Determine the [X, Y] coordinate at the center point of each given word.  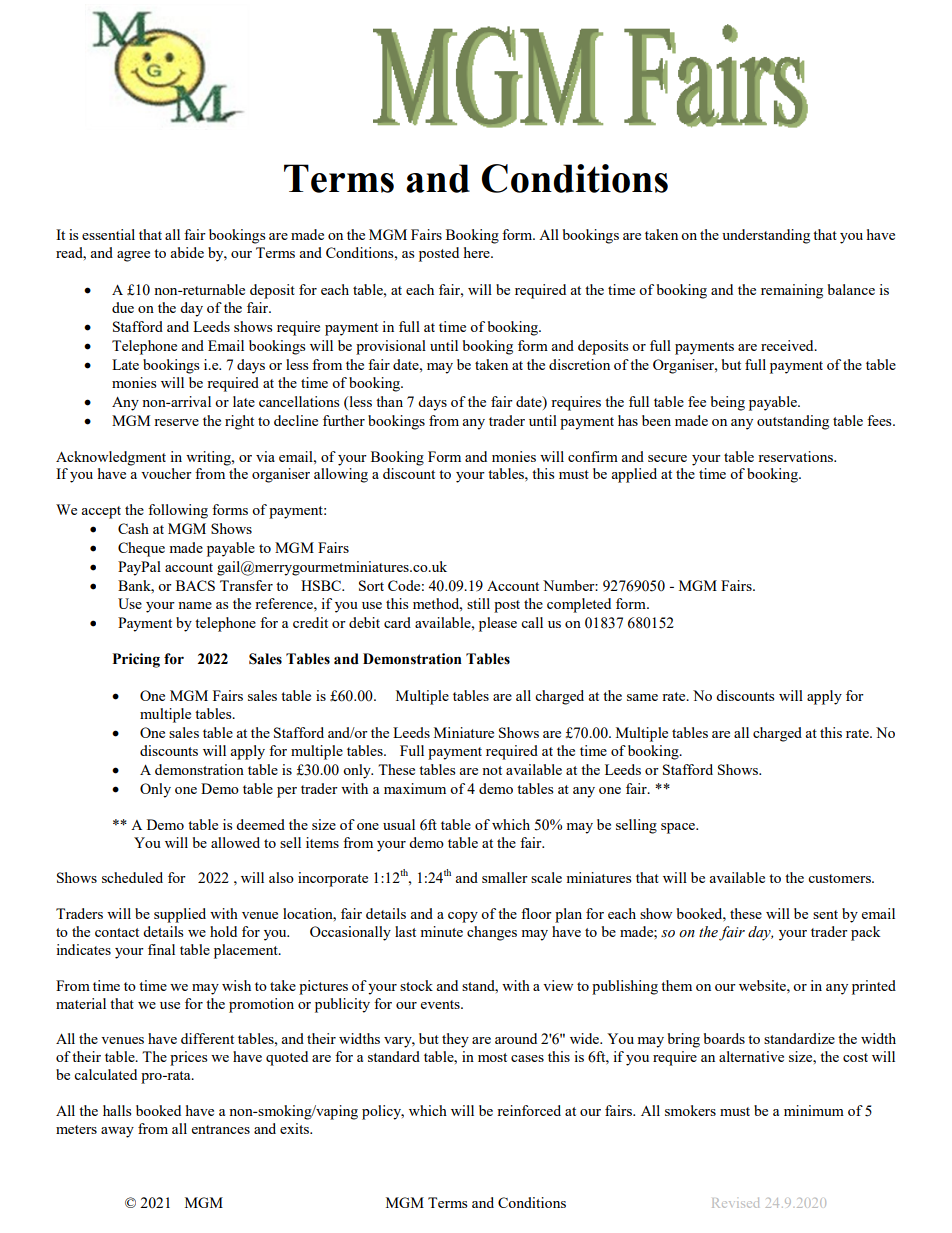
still [478, 603]
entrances [221, 1129]
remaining [792, 291]
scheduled [132, 877]
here [478, 252]
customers [840, 878]
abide [187, 252]
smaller [505, 877]
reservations [796, 456]
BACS [195, 585]
